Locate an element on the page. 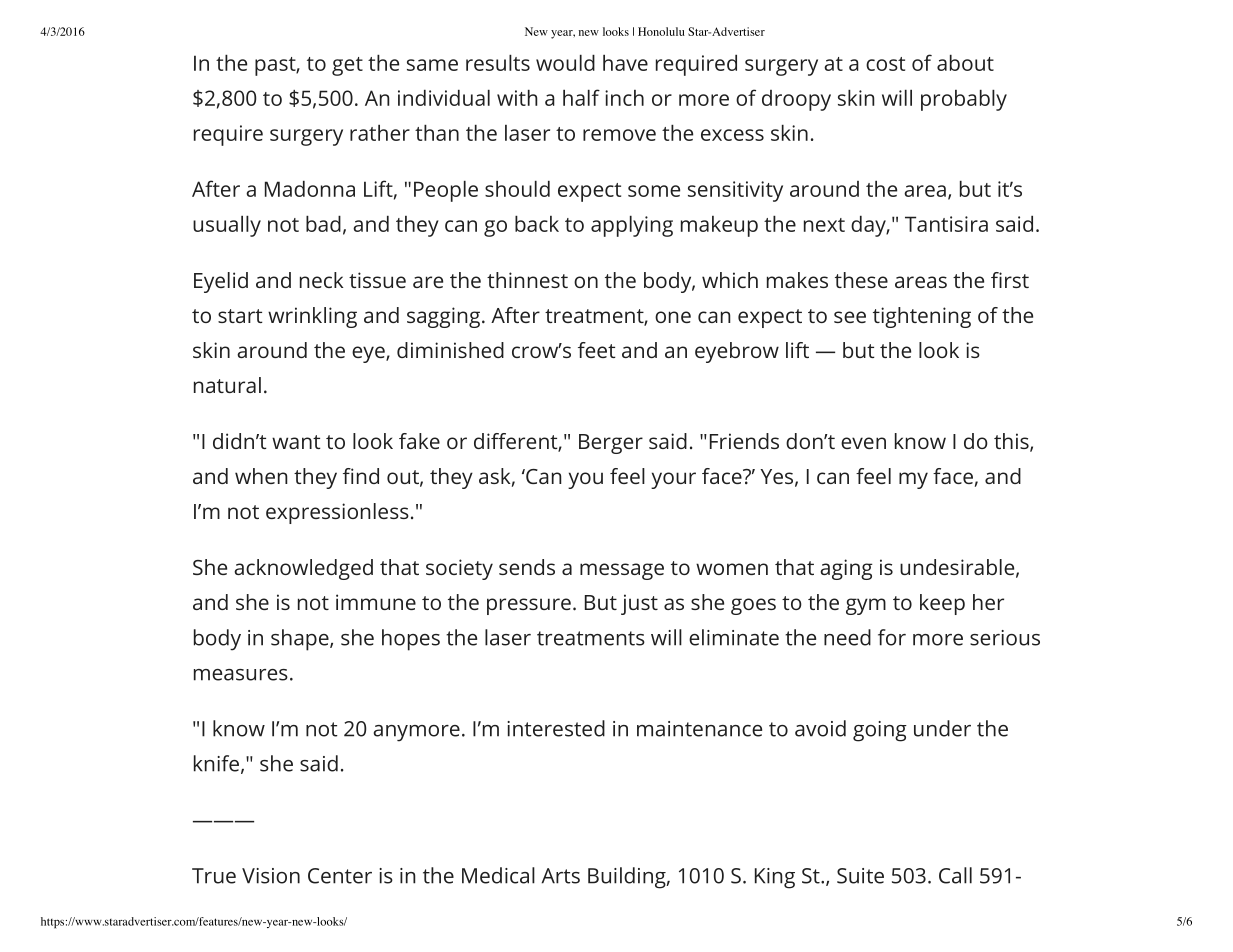  neck is located at coordinates (321, 280).
